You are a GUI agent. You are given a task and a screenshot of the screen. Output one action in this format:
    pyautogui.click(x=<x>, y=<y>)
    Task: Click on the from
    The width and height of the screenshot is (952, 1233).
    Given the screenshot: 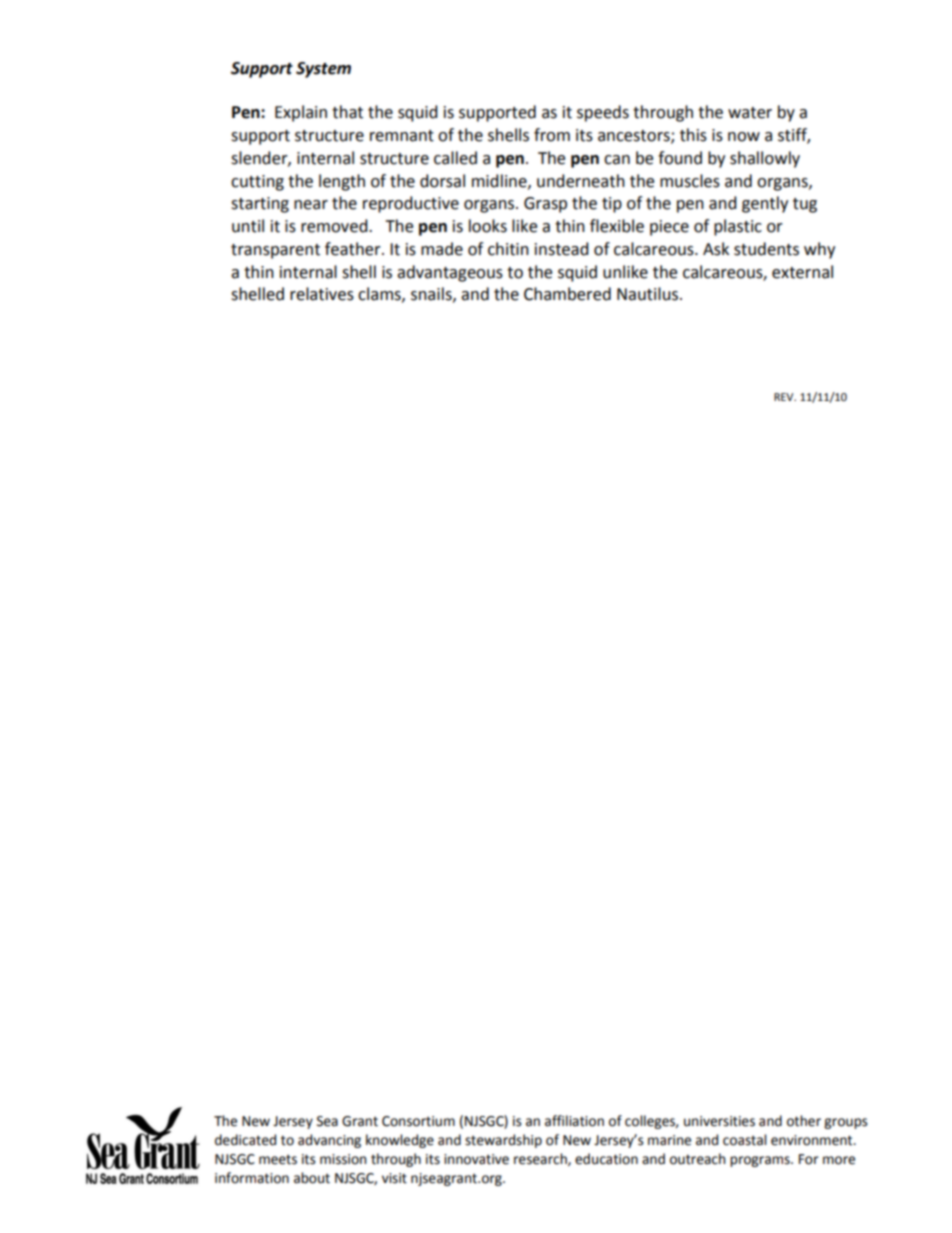 What is the action you would take?
    pyautogui.click(x=552, y=135)
